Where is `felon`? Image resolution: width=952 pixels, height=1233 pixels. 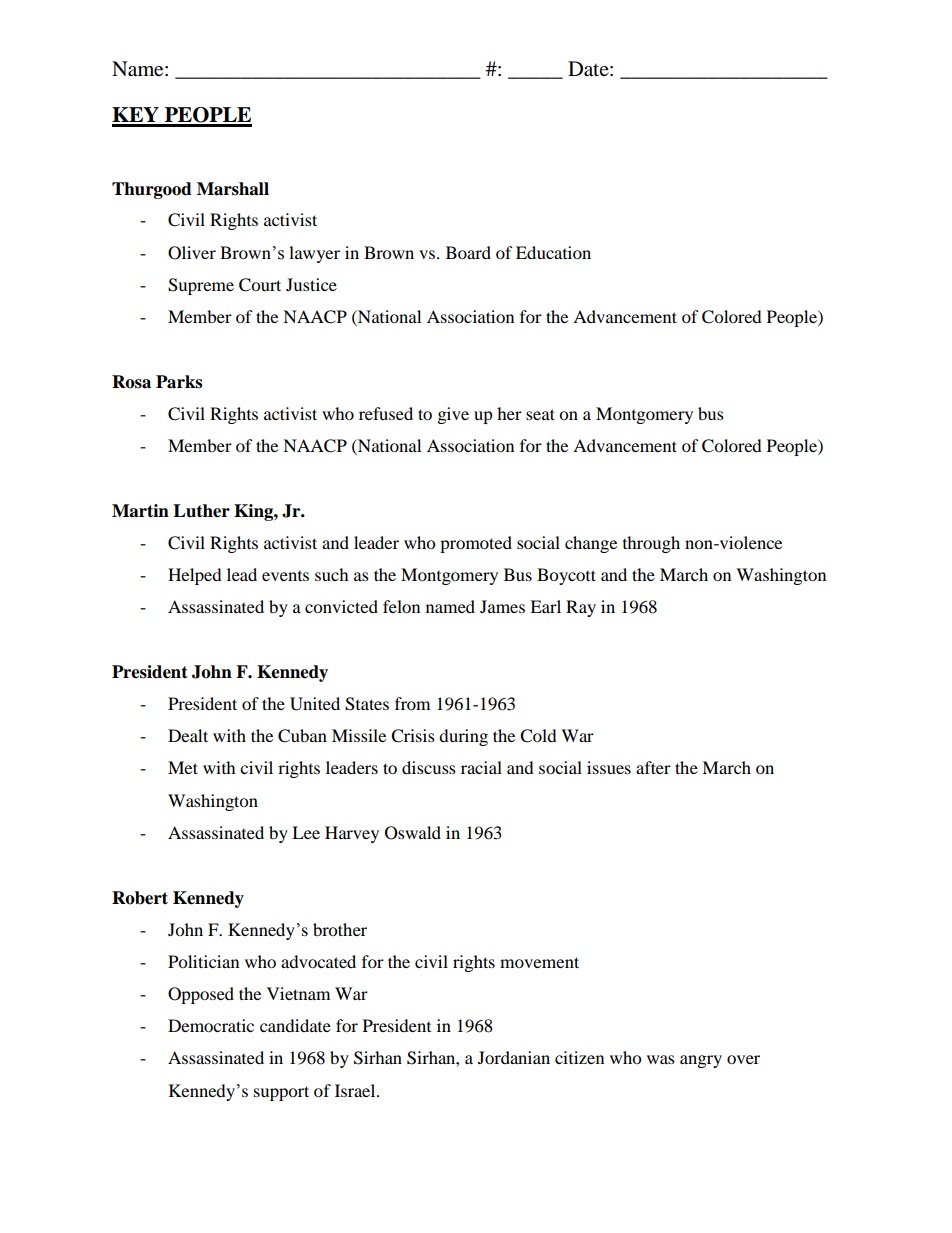
felon is located at coordinates (401, 606).
